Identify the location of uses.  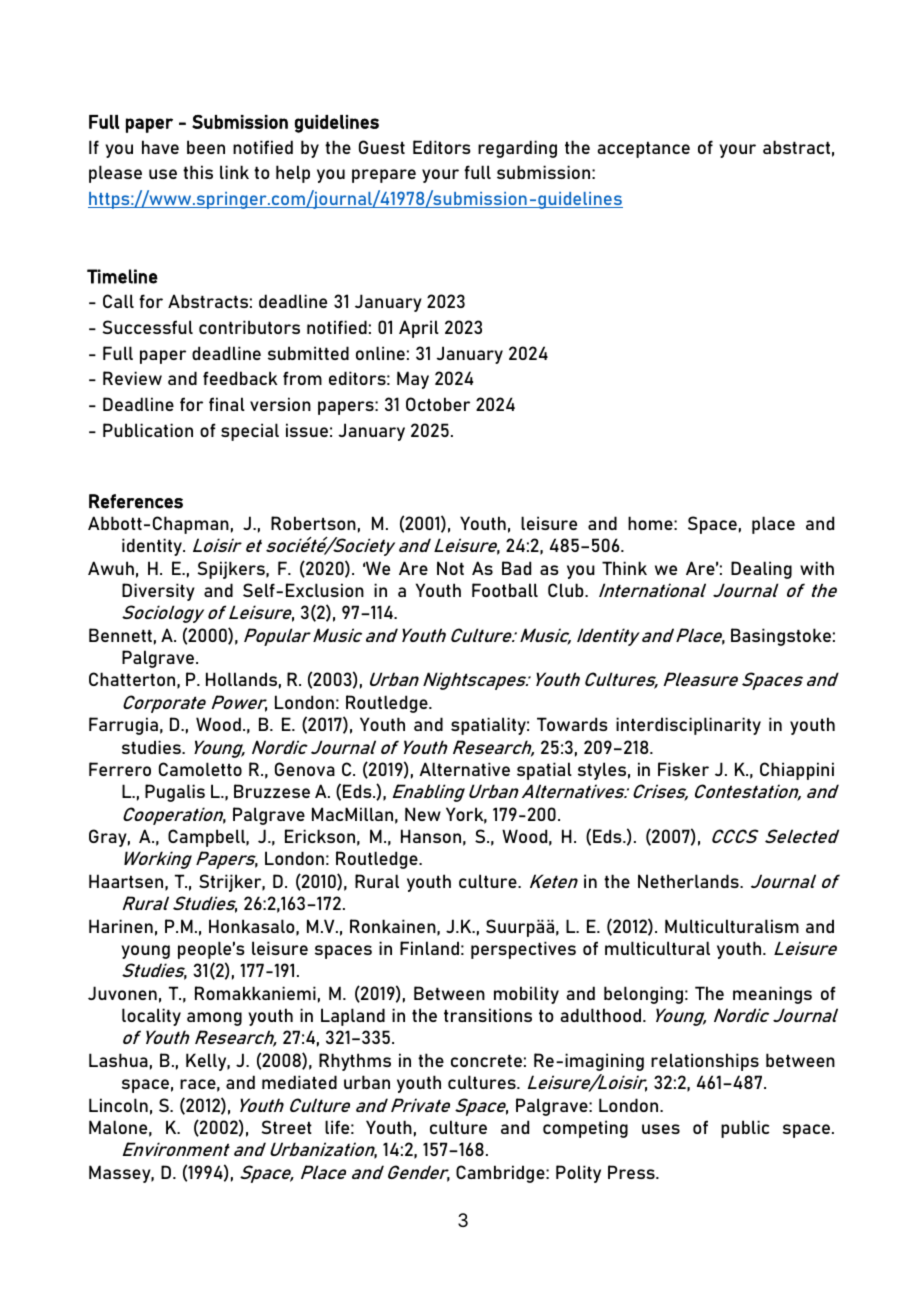
(661, 1129).
